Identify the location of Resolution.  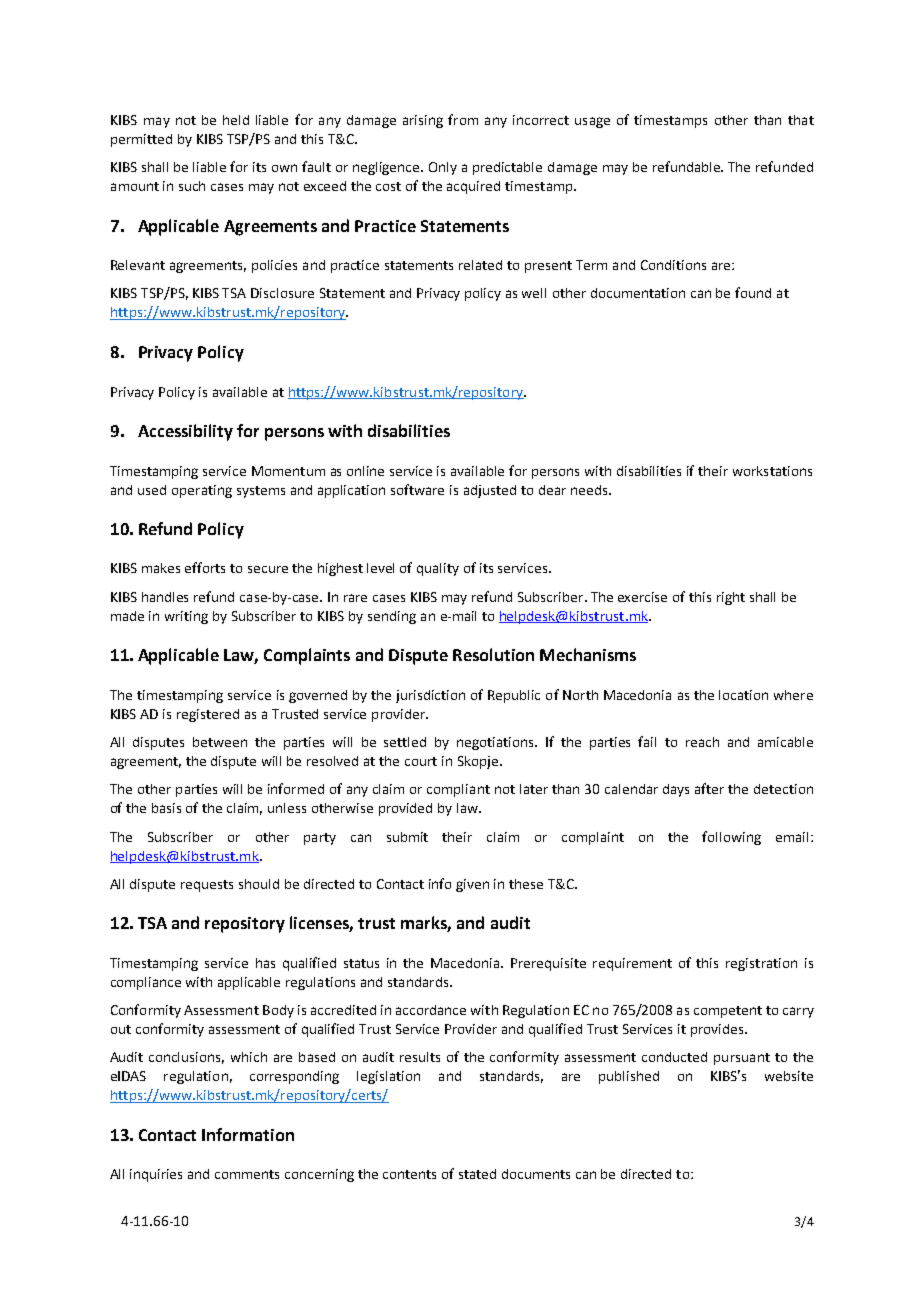
(493, 654).
